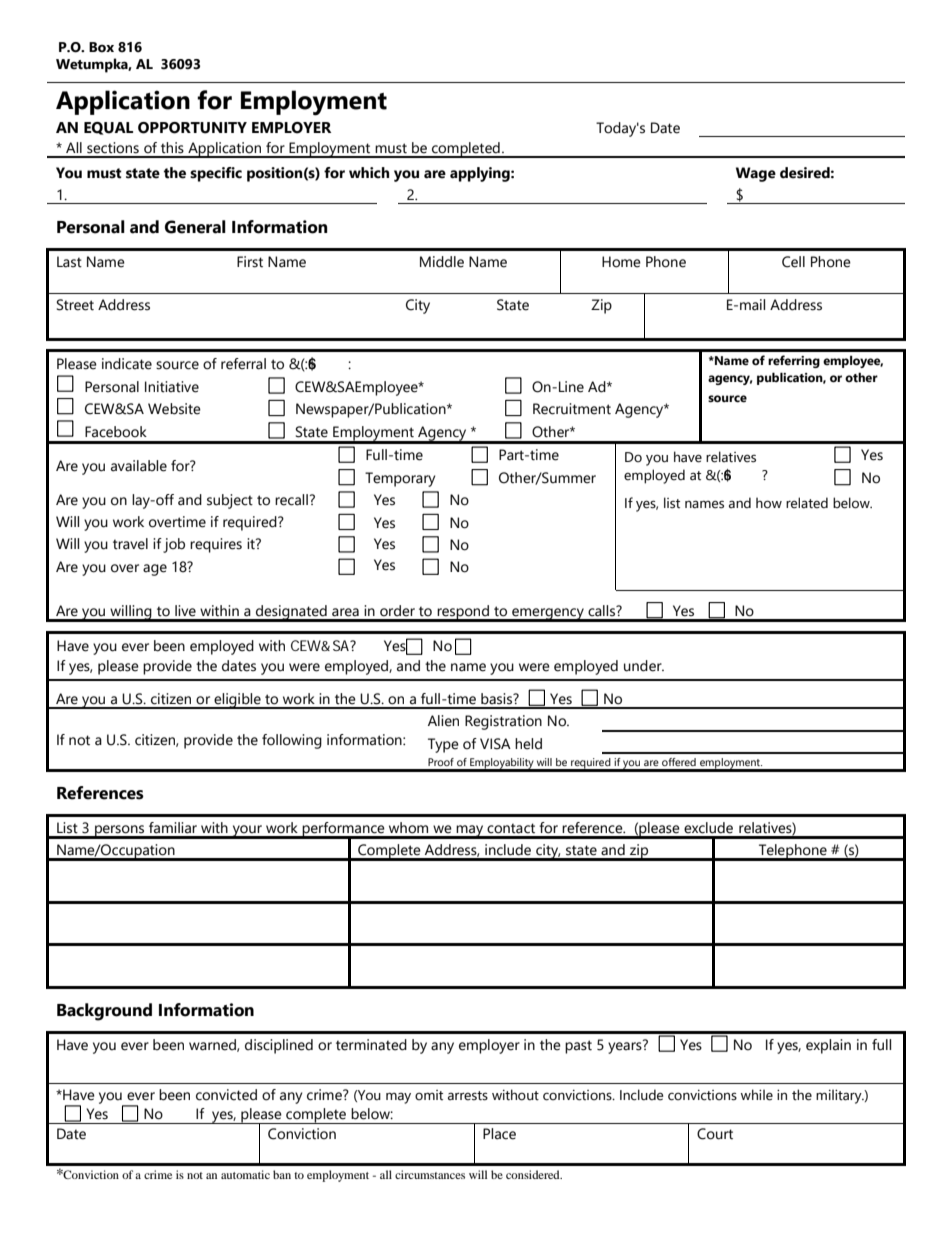 Image resolution: width=952 pixels, height=1233 pixels. What do you see at coordinates (369, 173) in the screenshot?
I see `which` at bounding box center [369, 173].
